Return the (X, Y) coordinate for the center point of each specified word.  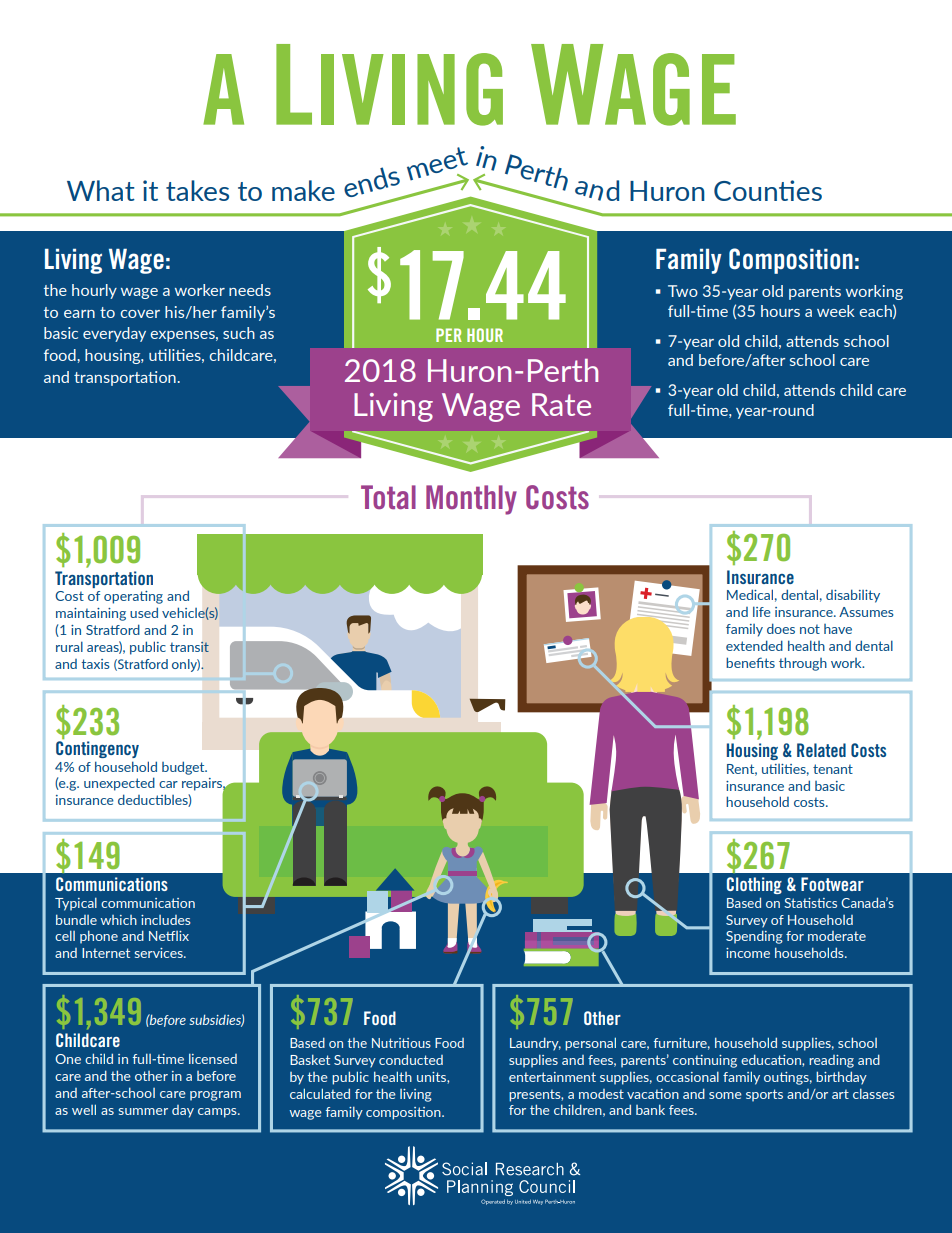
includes (166, 920)
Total (388, 497)
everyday (114, 334)
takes (197, 190)
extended (754, 645)
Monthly (471, 500)
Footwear (832, 884)
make (303, 190)
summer (143, 1111)
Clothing (754, 885)
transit (189, 646)
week (836, 311)
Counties (768, 190)
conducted (411, 1059)
